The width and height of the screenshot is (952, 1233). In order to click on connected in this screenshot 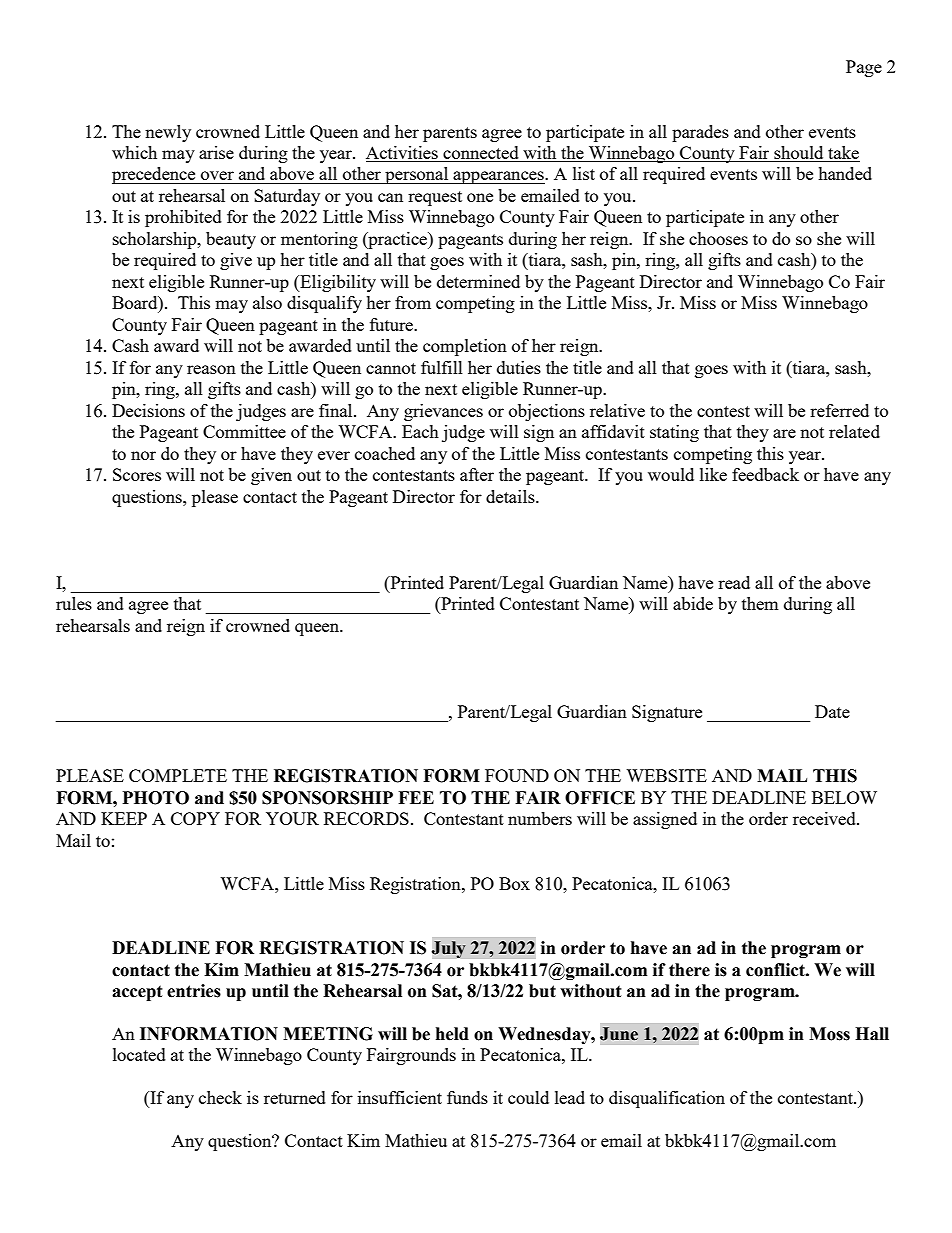, I will do `click(481, 154)`.
